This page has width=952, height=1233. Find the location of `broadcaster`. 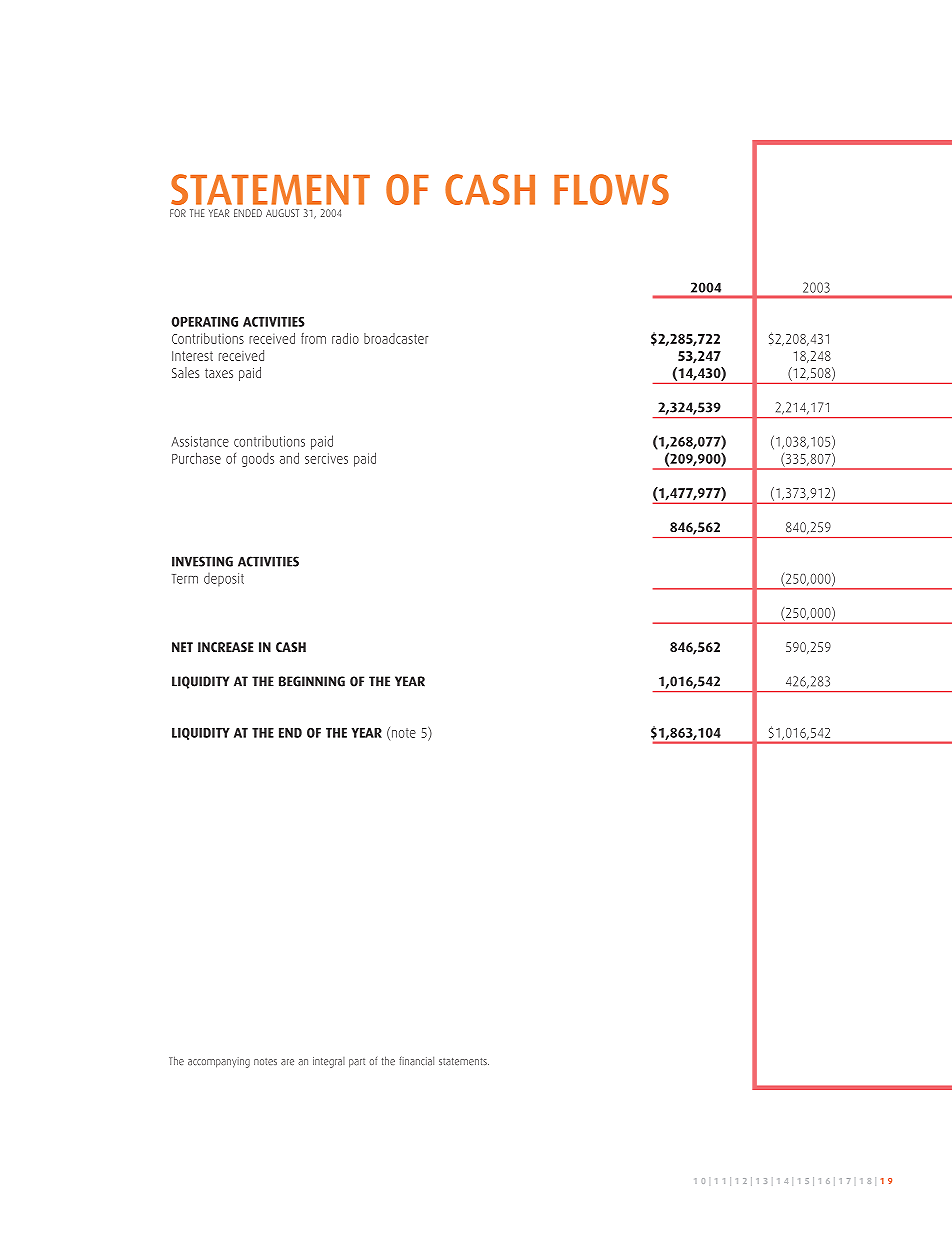

broadcaster is located at coordinates (396, 338).
